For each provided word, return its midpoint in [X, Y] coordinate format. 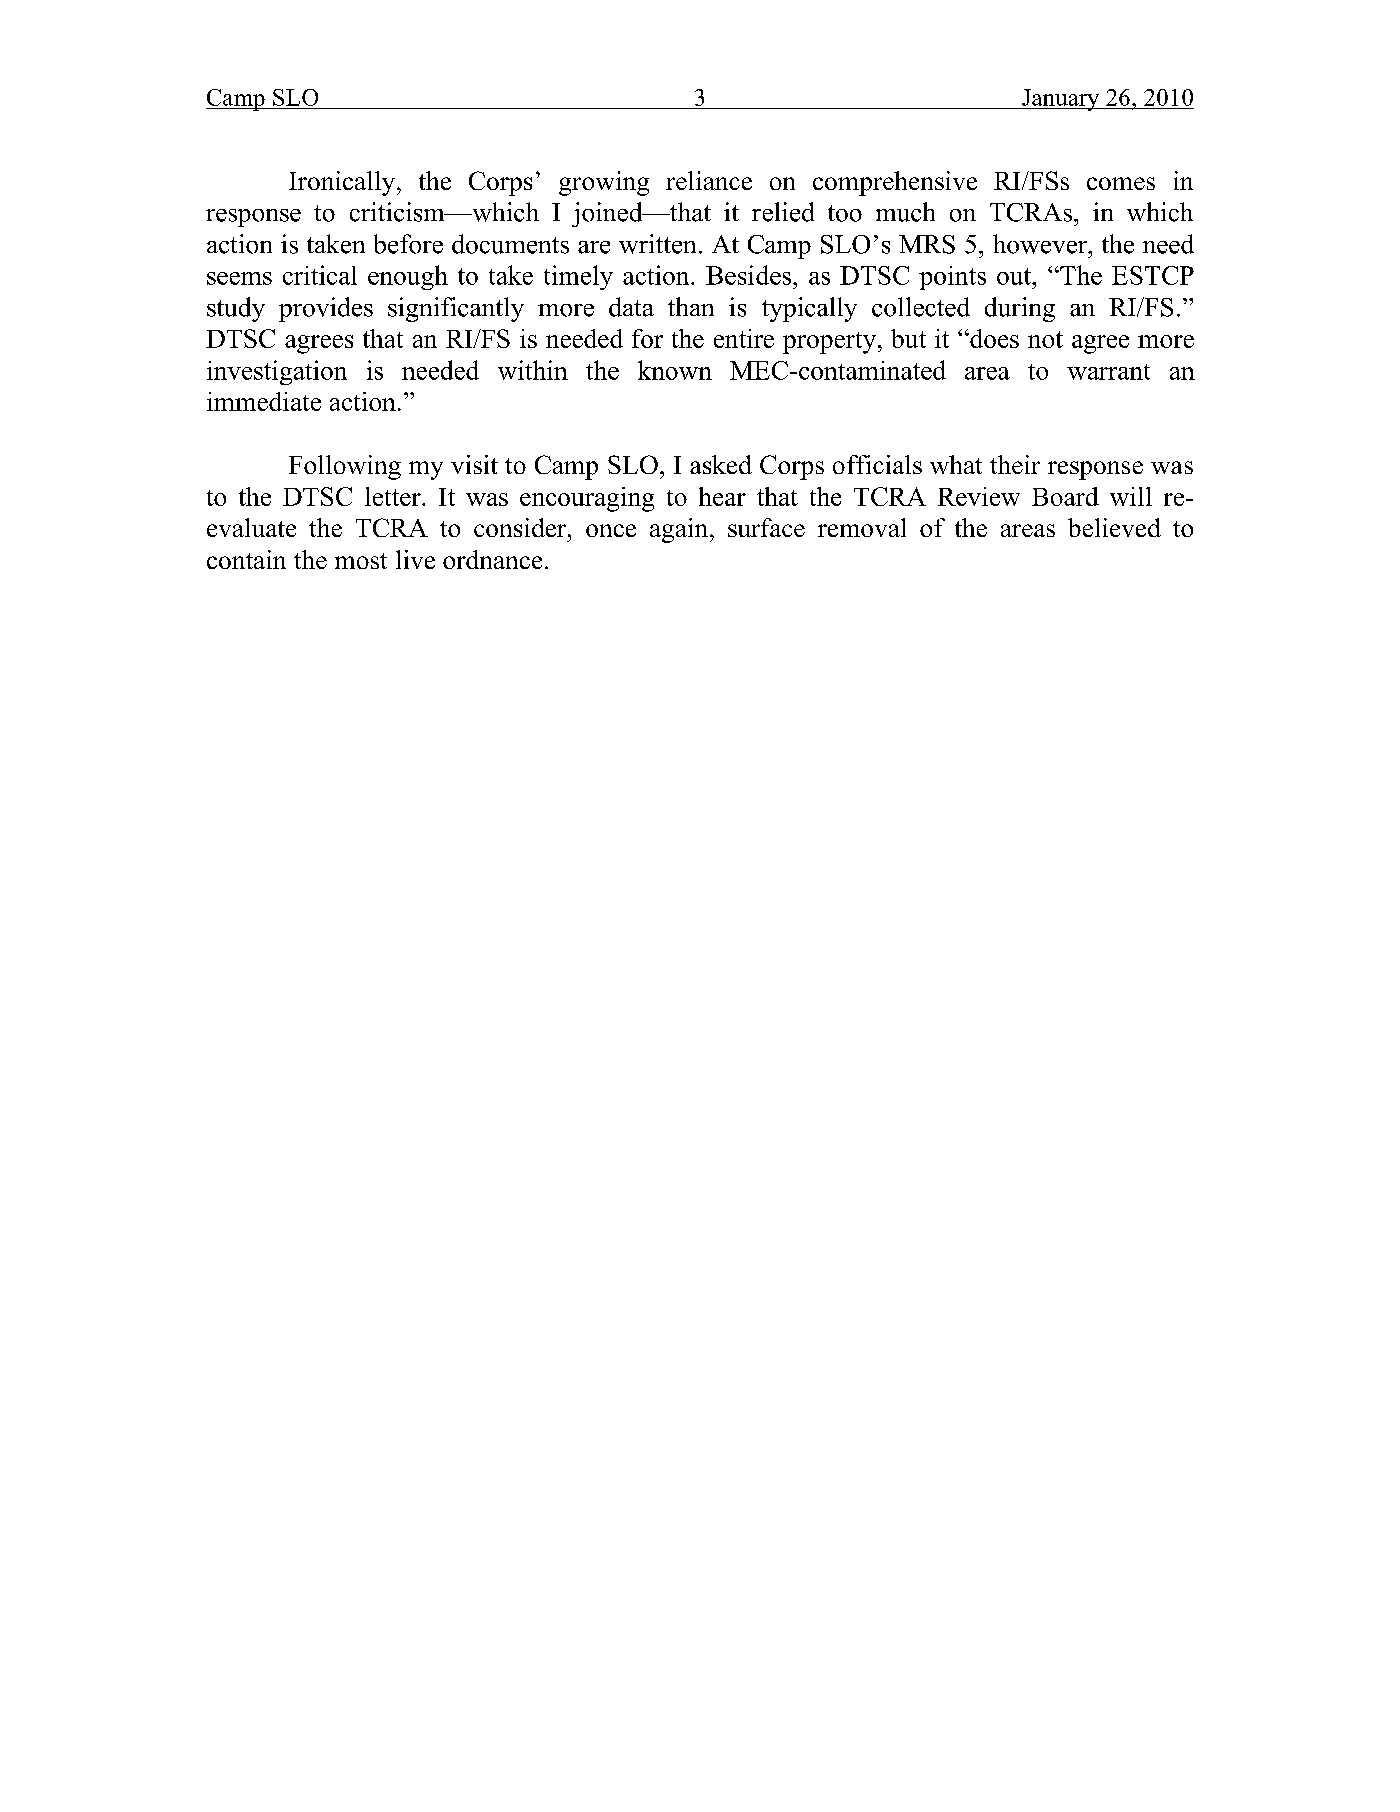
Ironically [343, 183]
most [361, 561]
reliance [709, 180]
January [1061, 100]
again [680, 530]
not [1045, 339]
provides [326, 309]
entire [744, 338]
